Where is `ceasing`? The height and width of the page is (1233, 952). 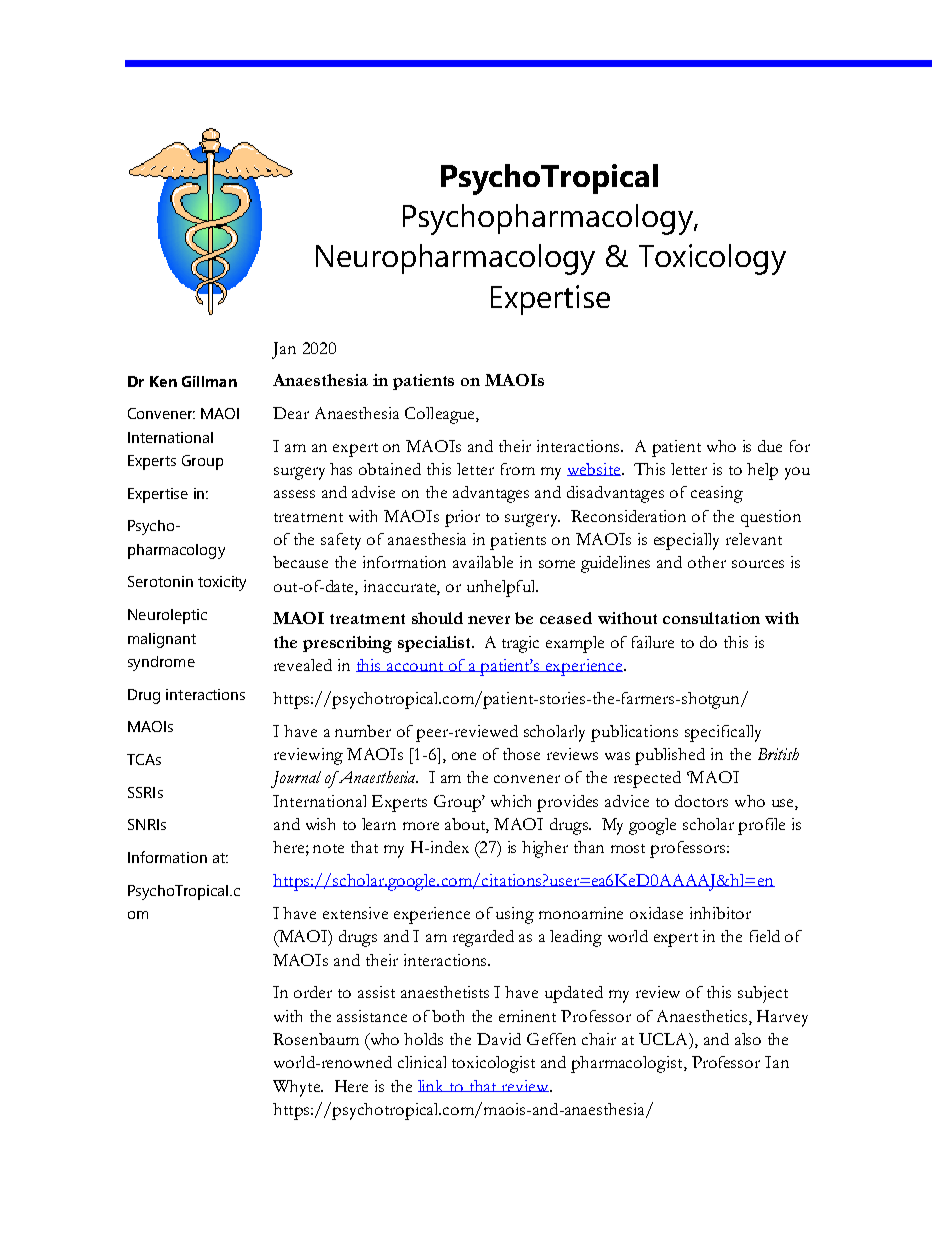
ceasing is located at coordinates (717, 494).
